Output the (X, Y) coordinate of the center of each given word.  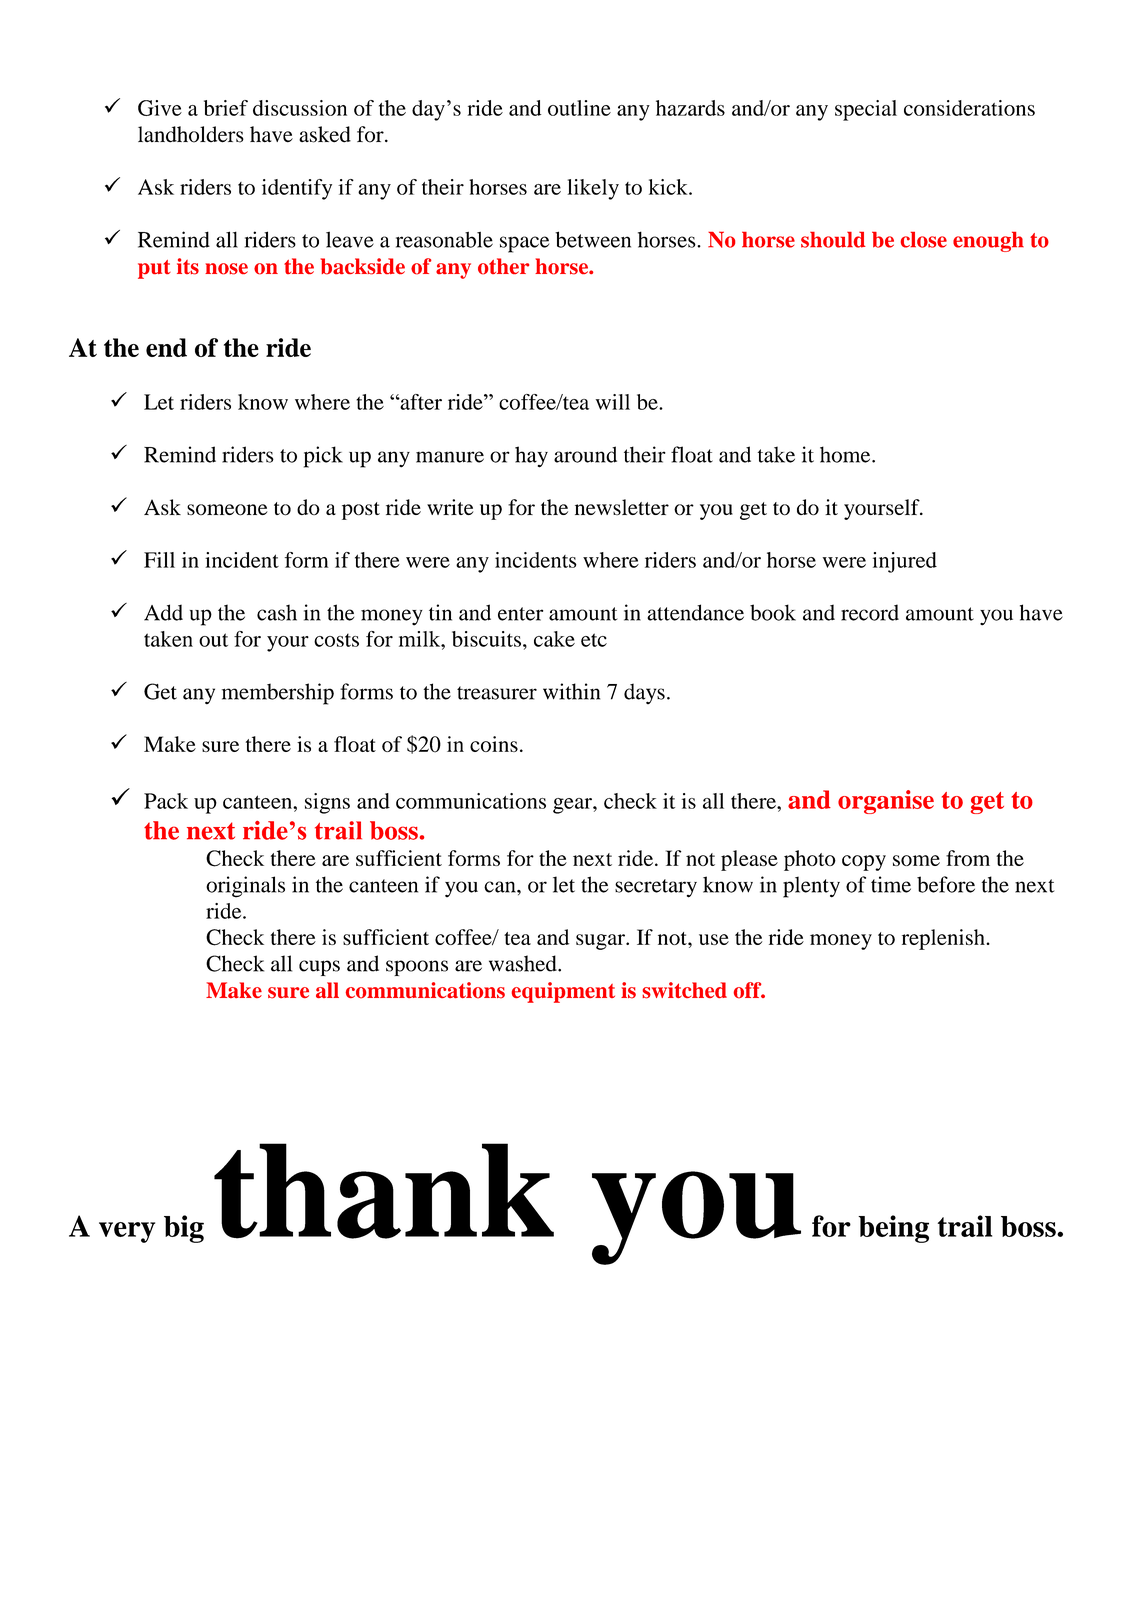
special (866, 110)
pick (323, 457)
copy (864, 863)
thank (384, 1191)
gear (573, 806)
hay (531, 457)
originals (245, 887)
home (846, 454)
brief (226, 108)
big (184, 1229)
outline (579, 108)
